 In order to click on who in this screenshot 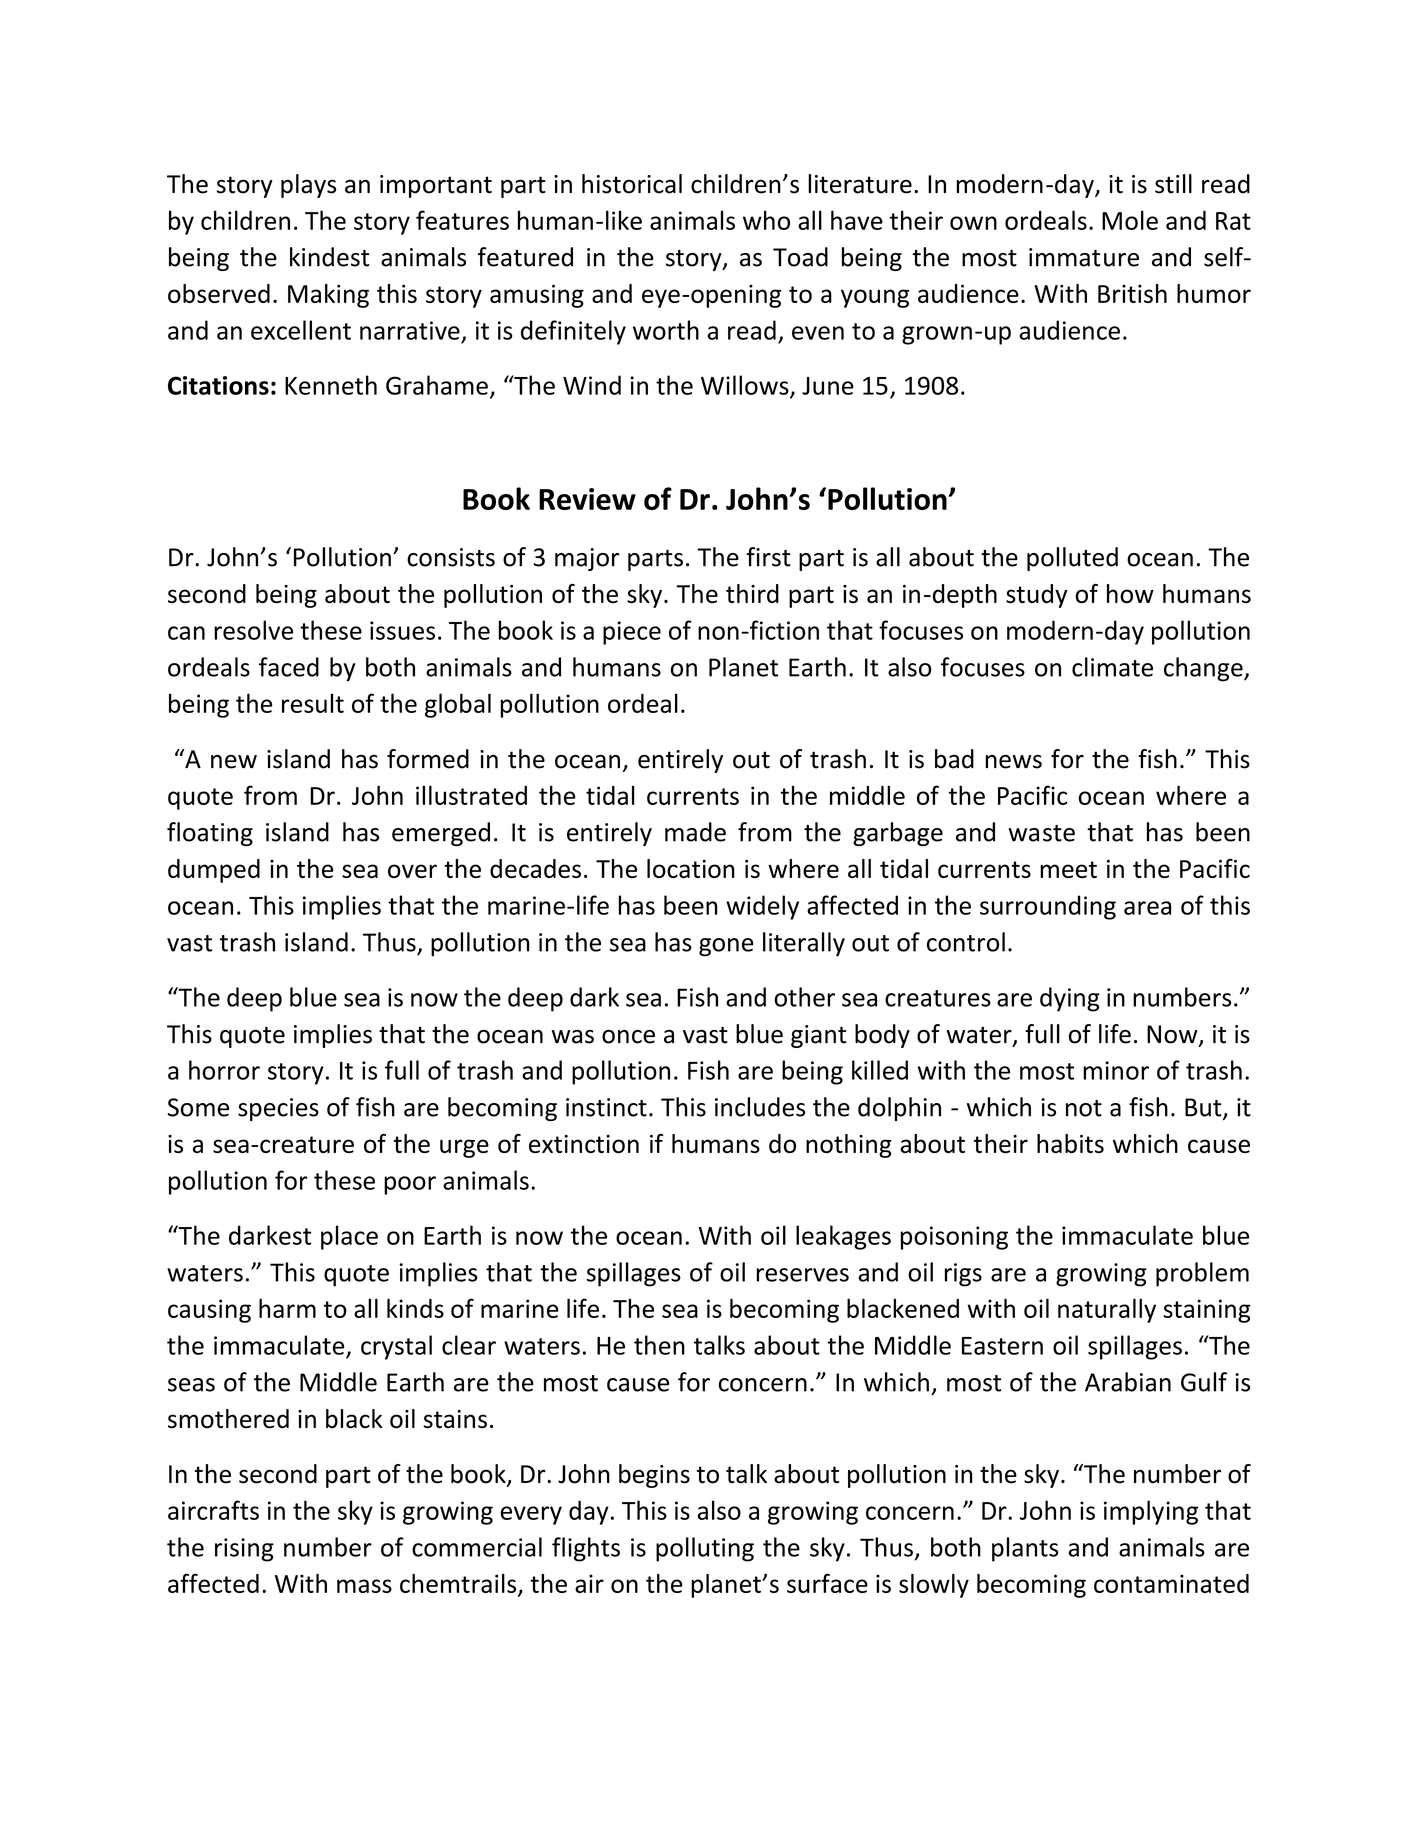, I will do `click(766, 220)`.
